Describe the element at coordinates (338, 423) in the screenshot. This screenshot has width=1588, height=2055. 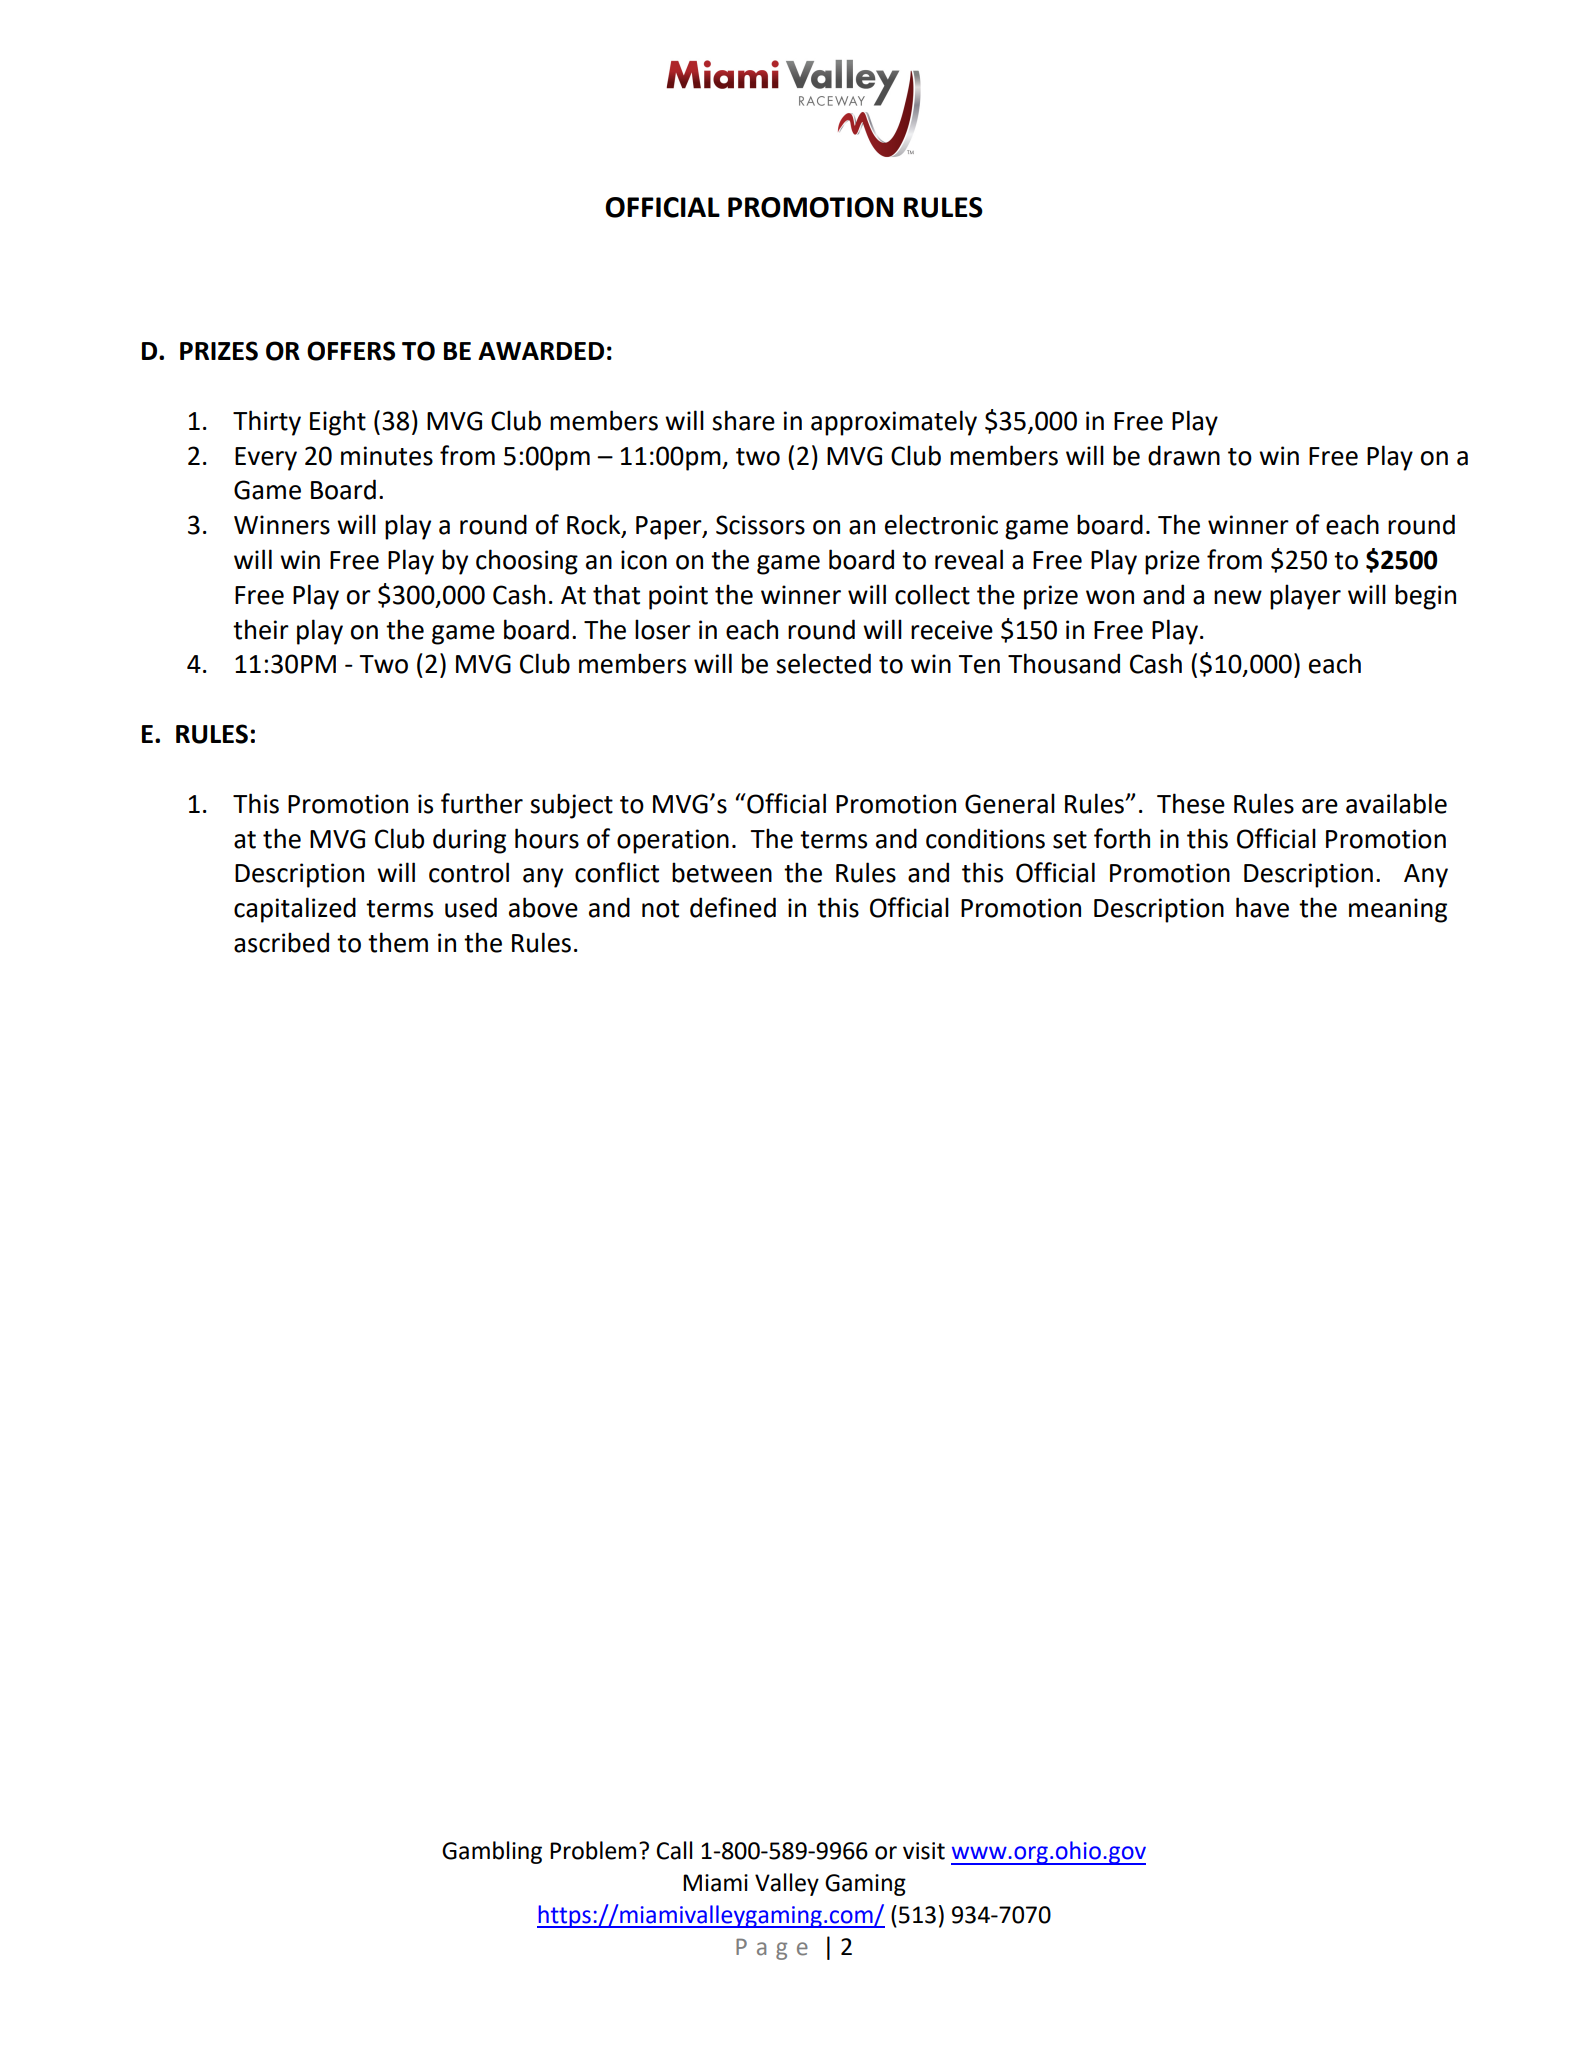
I see `Eight` at that location.
